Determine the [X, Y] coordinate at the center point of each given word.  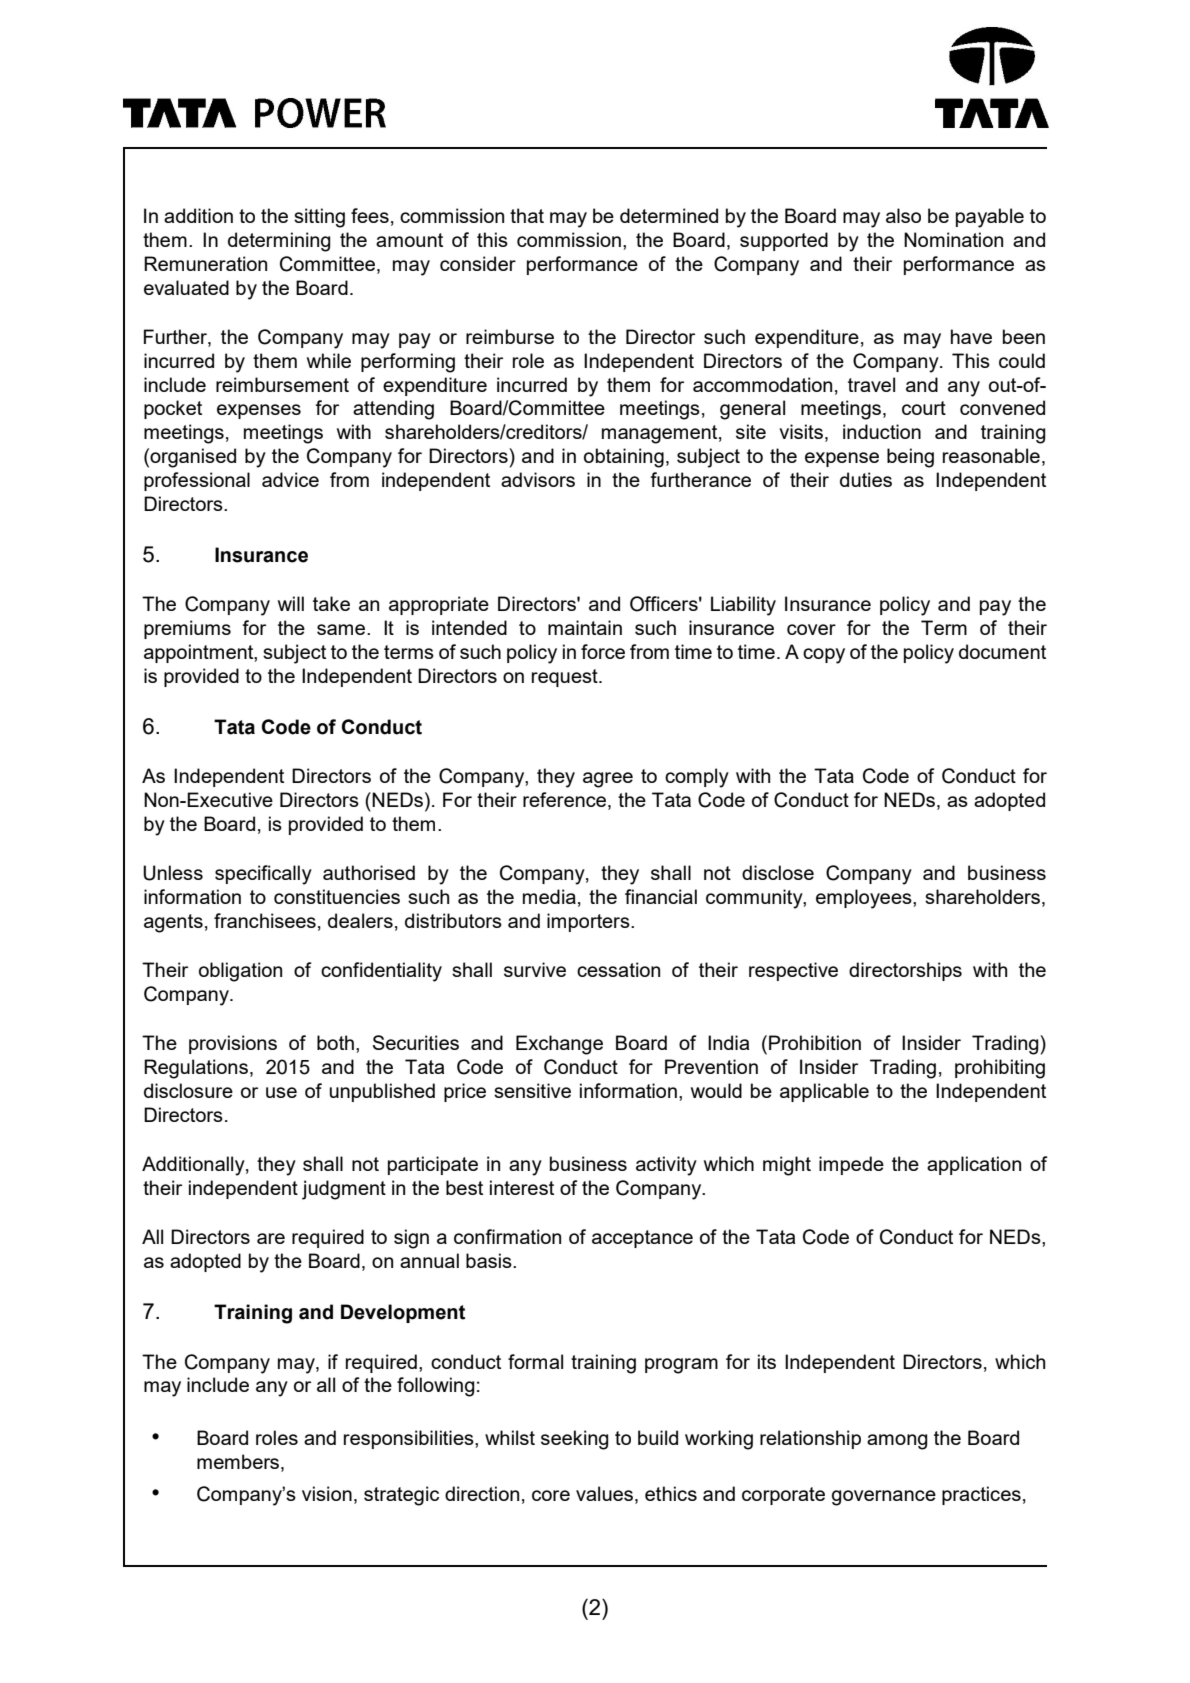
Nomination [953, 239]
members [238, 1461]
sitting [319, 218]
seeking [575, 1440]
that [527, 215]
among [897, 1442]
